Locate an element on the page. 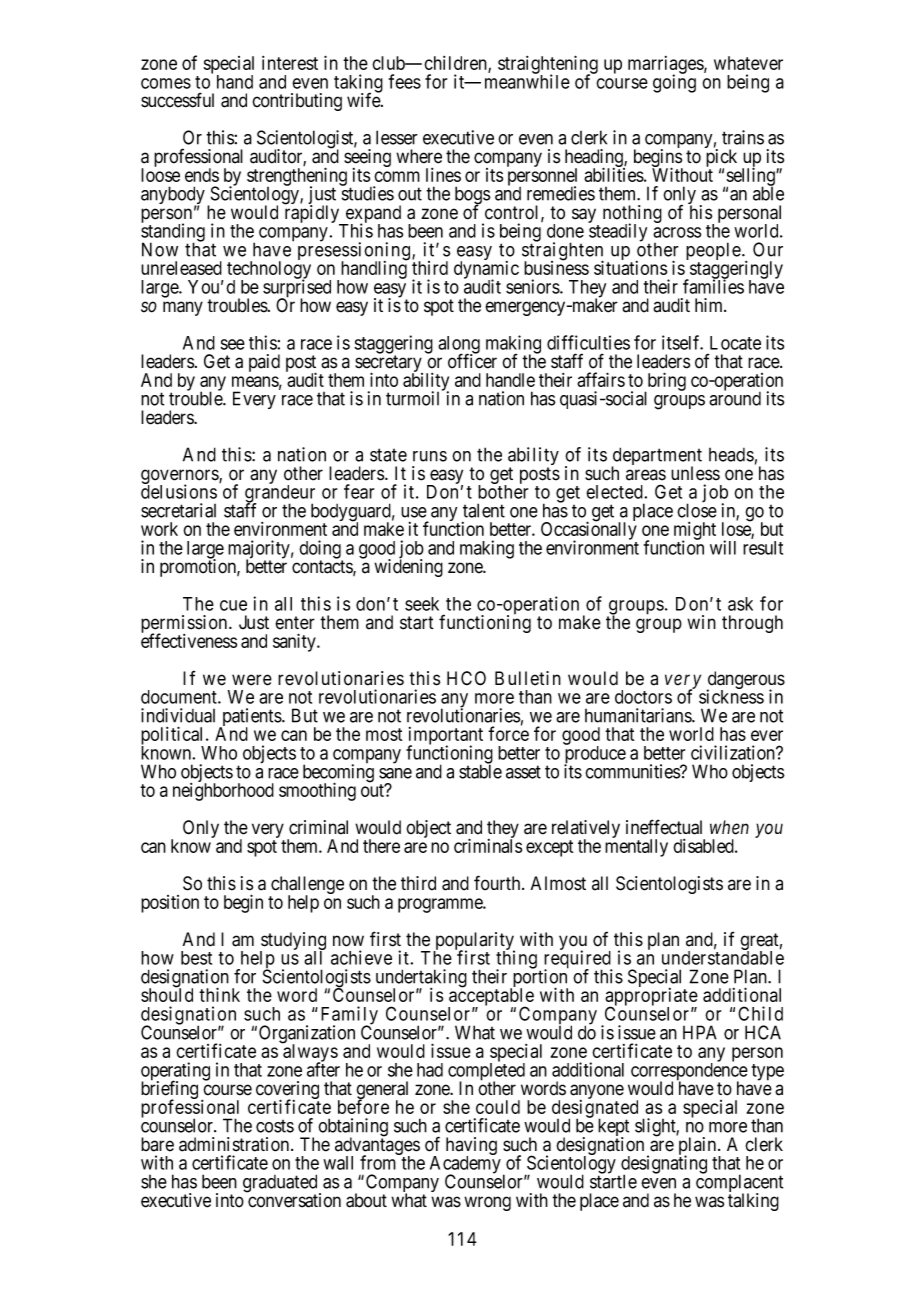 This document has height=1308, width=924. ineffectual is located at coordinates (664, 827).
